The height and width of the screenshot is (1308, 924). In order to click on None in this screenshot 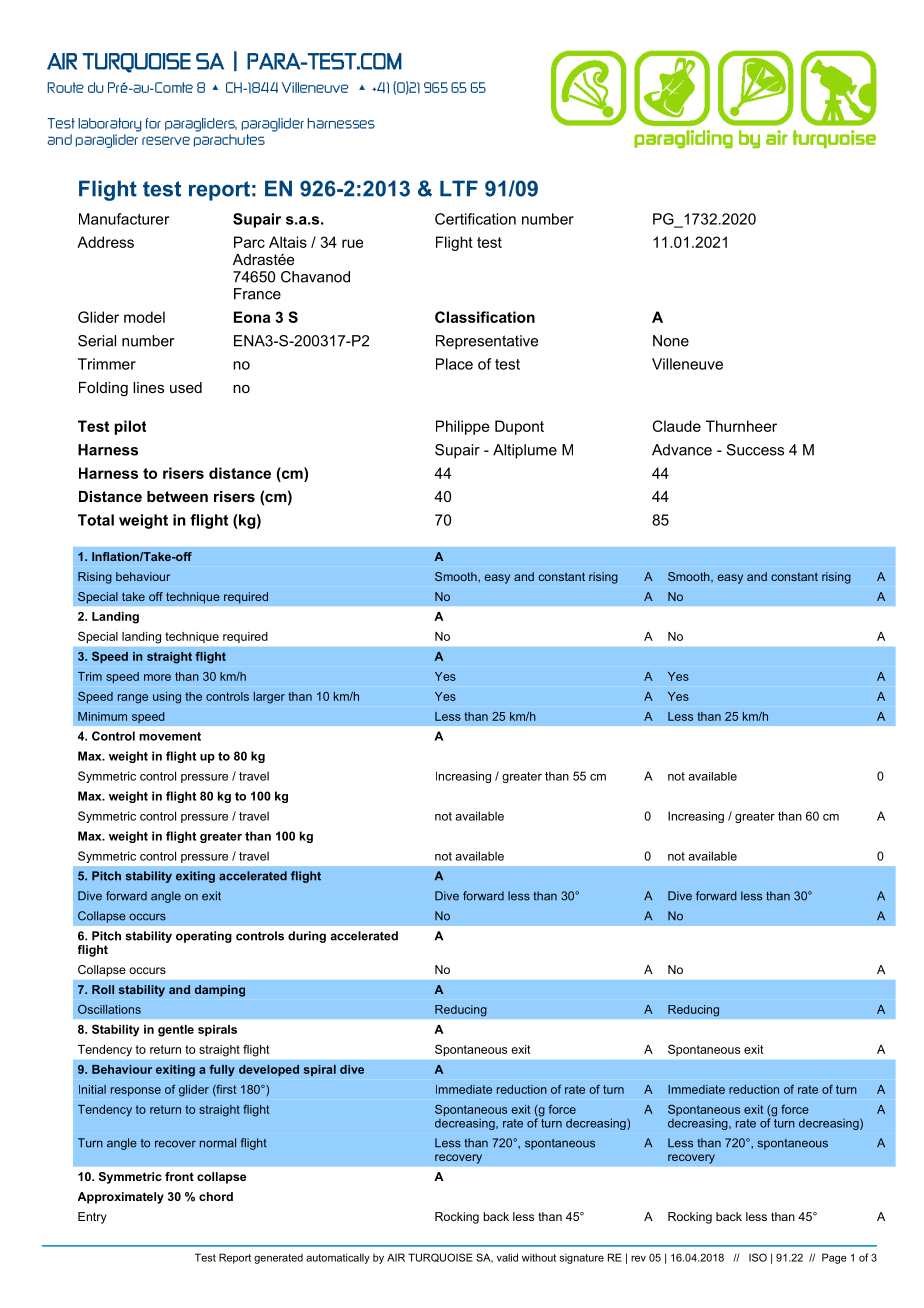, I will do `click(671, 341)`.
